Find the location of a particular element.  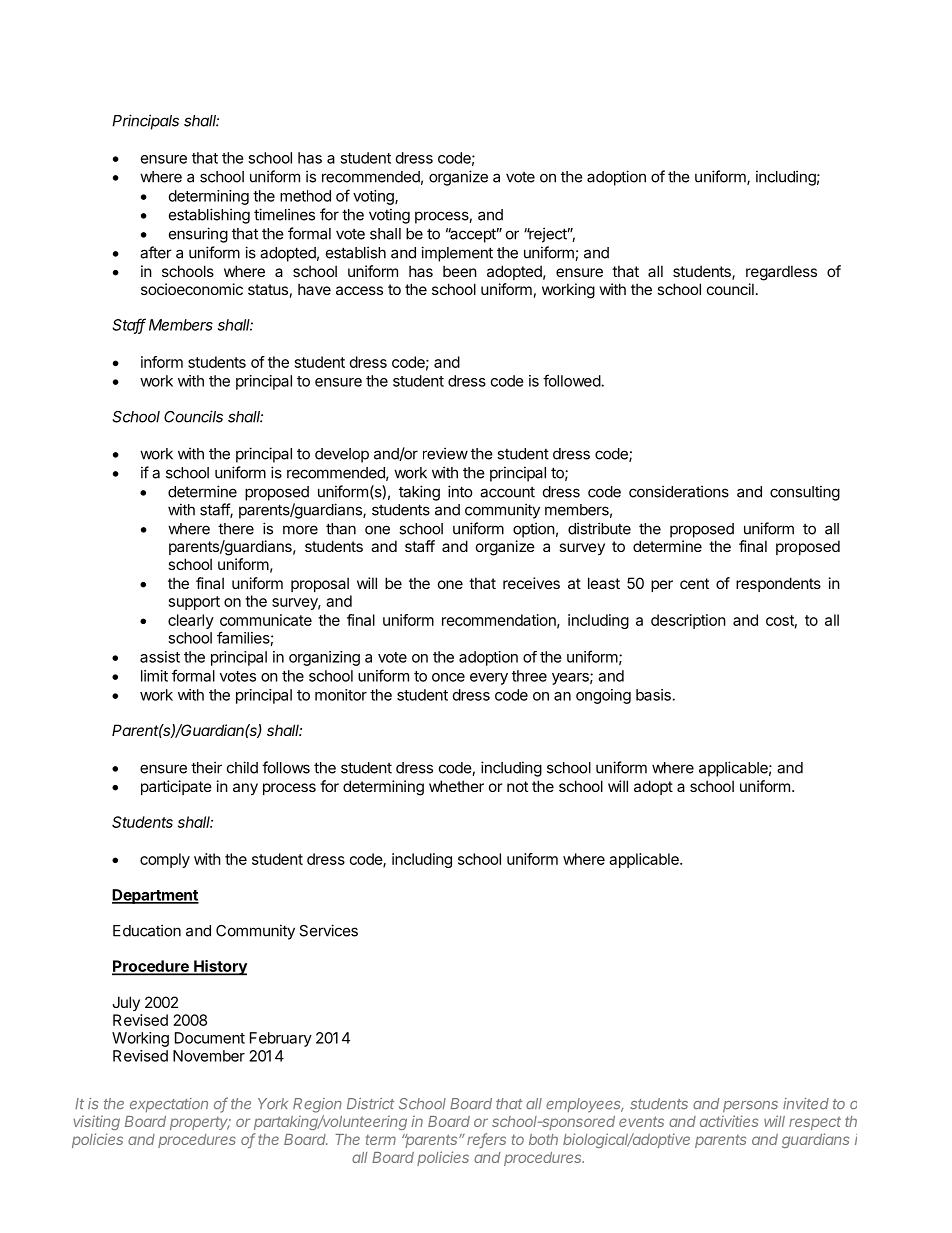

expectation is located at coordinates (169, 1105).
